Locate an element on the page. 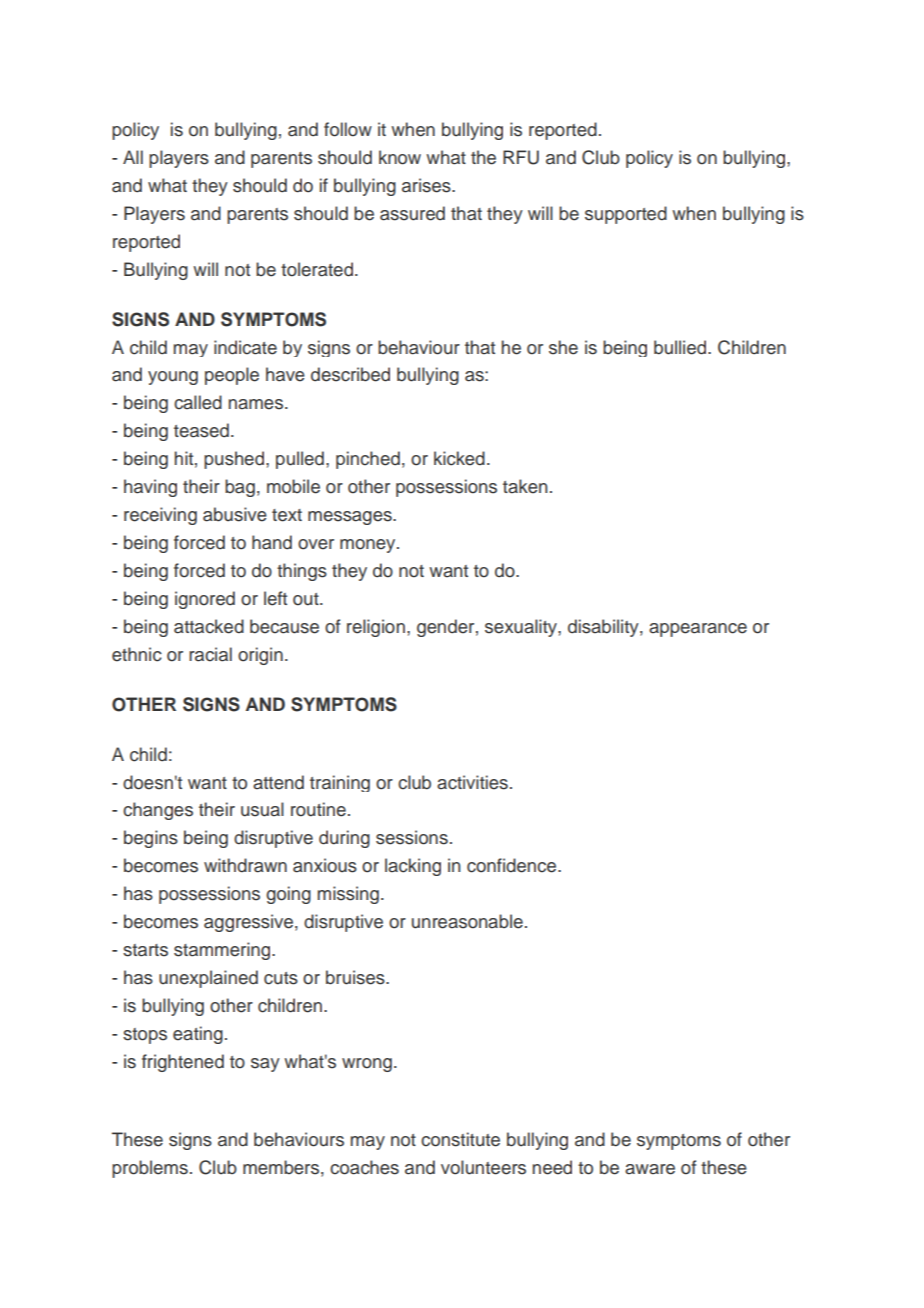 The height and width of the document is (1308, 924). appearance is located at coordinates (698, 630).
